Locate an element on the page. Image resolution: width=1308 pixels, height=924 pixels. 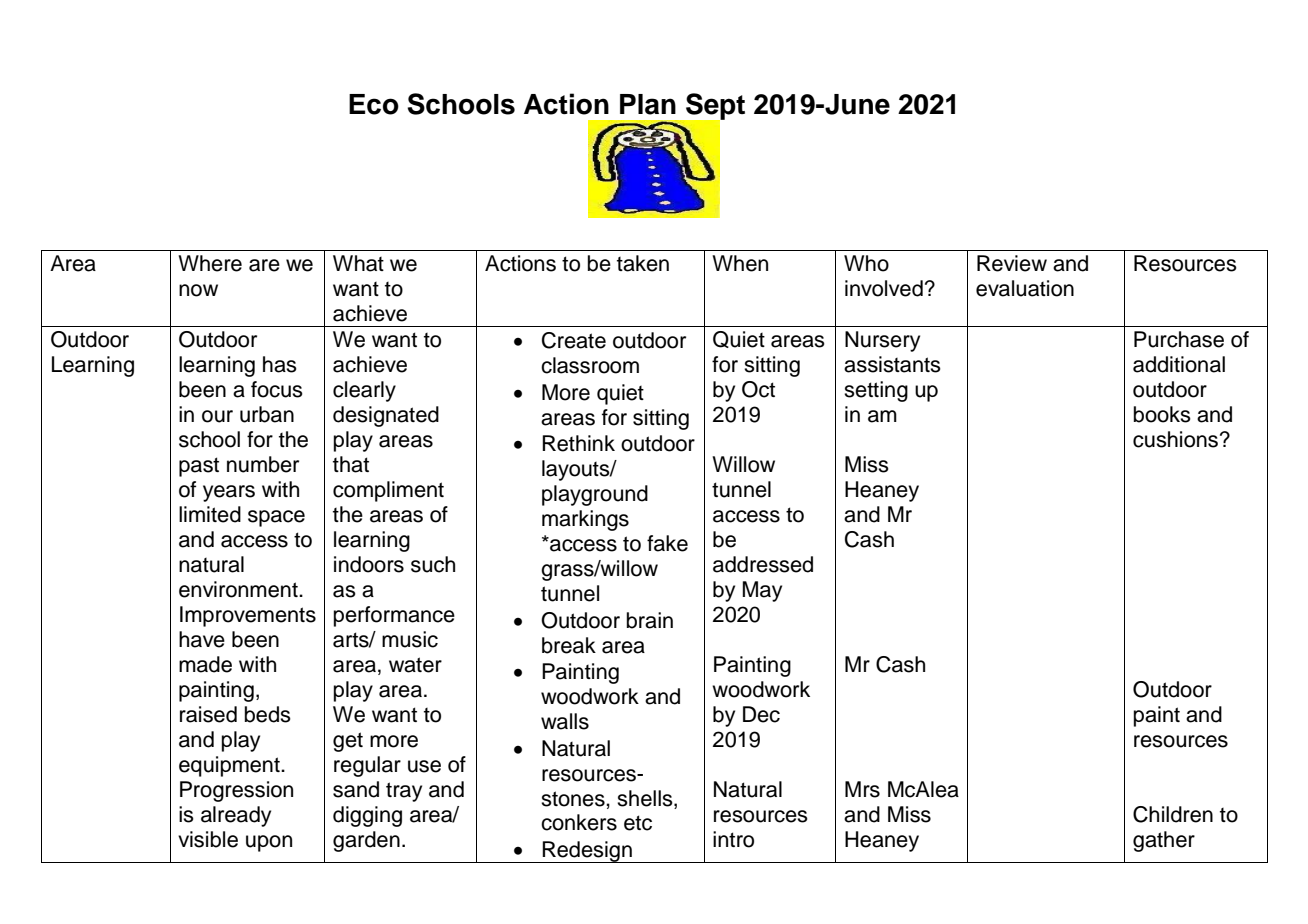
What is located at coordinates (358, 263).
